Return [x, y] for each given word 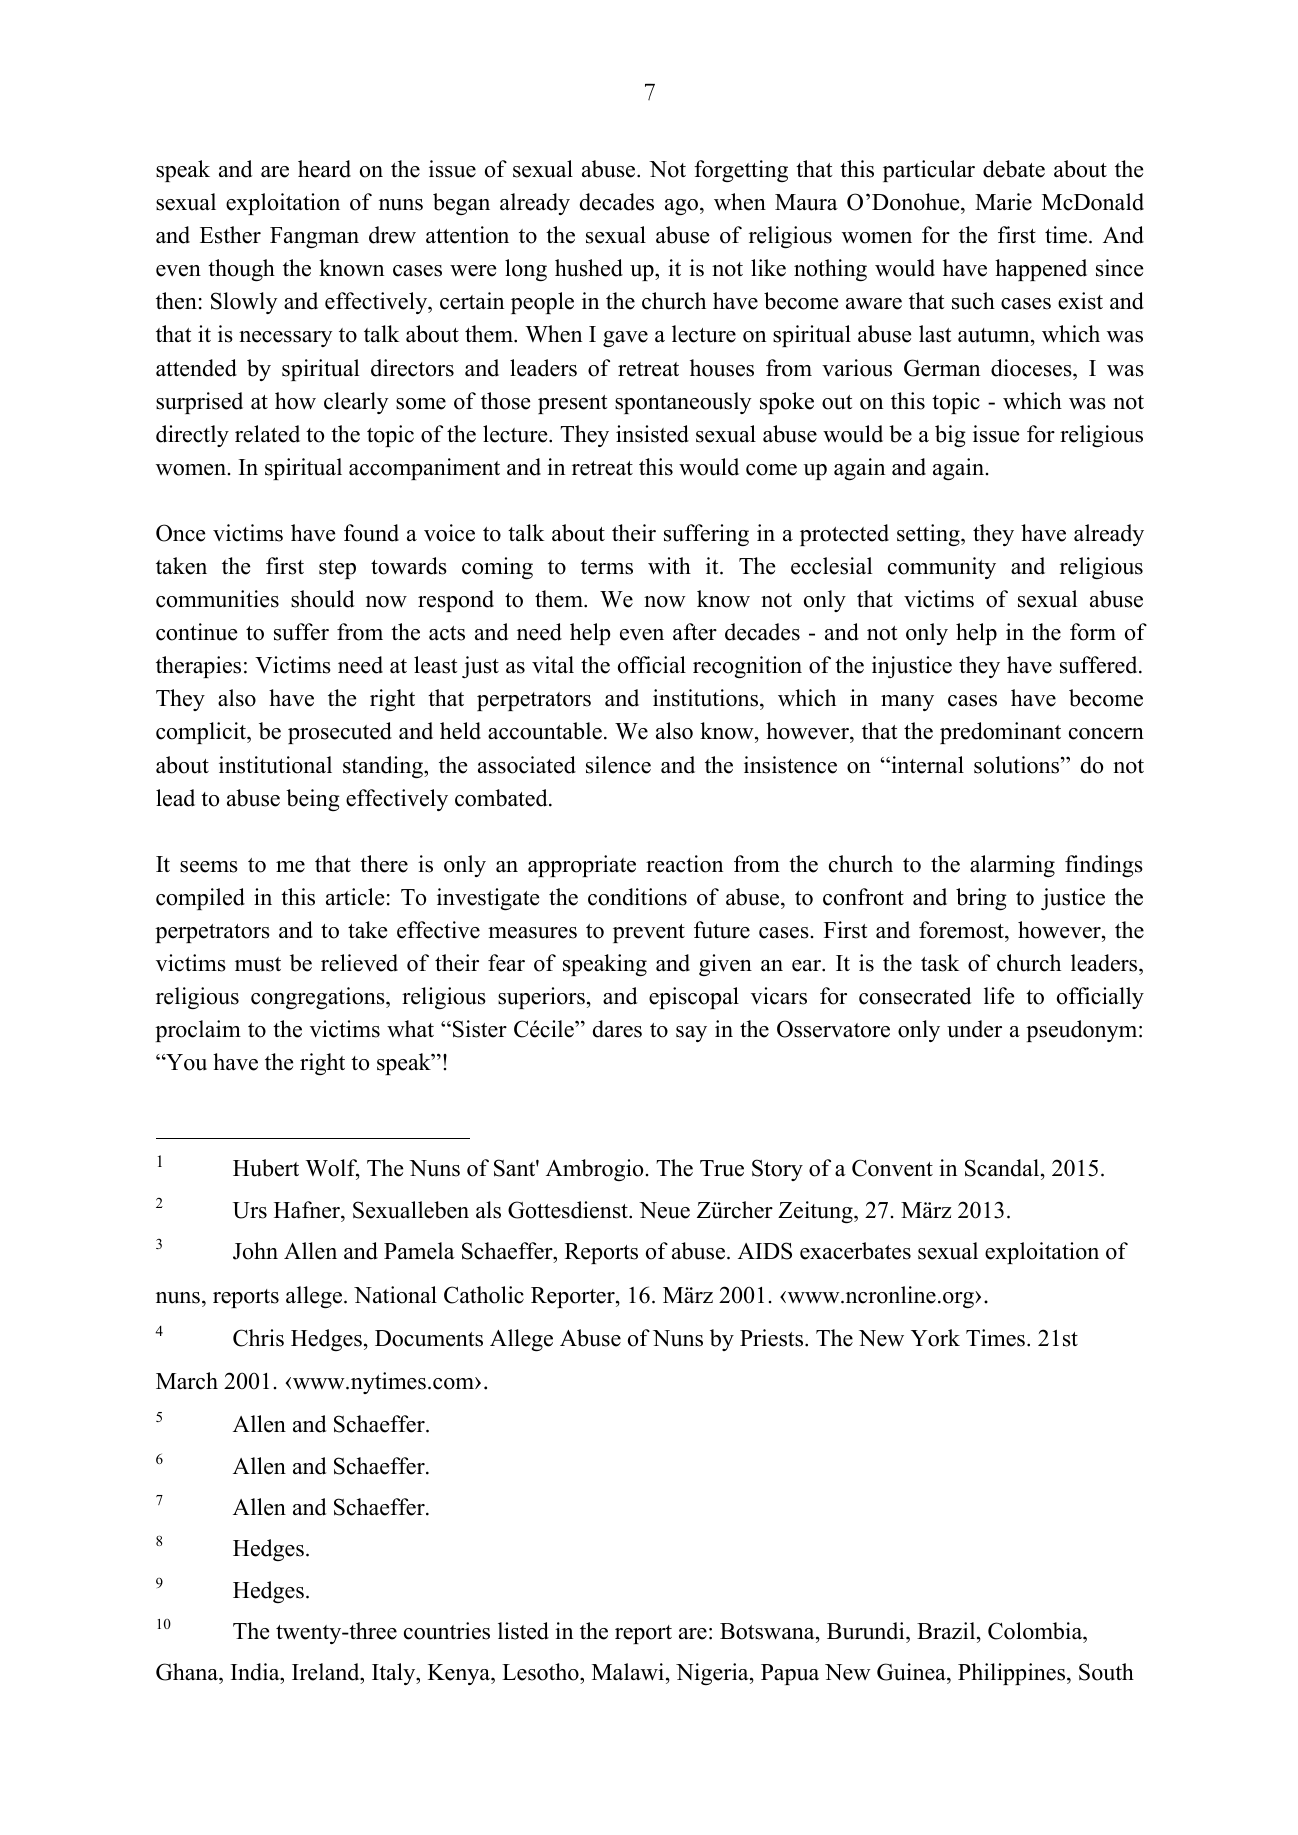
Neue [664, 1210]
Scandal [1003, 1168]
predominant [1000, 733]
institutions [707, 699]
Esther [230, 235]
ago [681, 207]
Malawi [629, 1673]
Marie [1003, 202]
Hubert [266, 1168]
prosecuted [340, 733]
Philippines [1013, 1674]
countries [447, 1631]
